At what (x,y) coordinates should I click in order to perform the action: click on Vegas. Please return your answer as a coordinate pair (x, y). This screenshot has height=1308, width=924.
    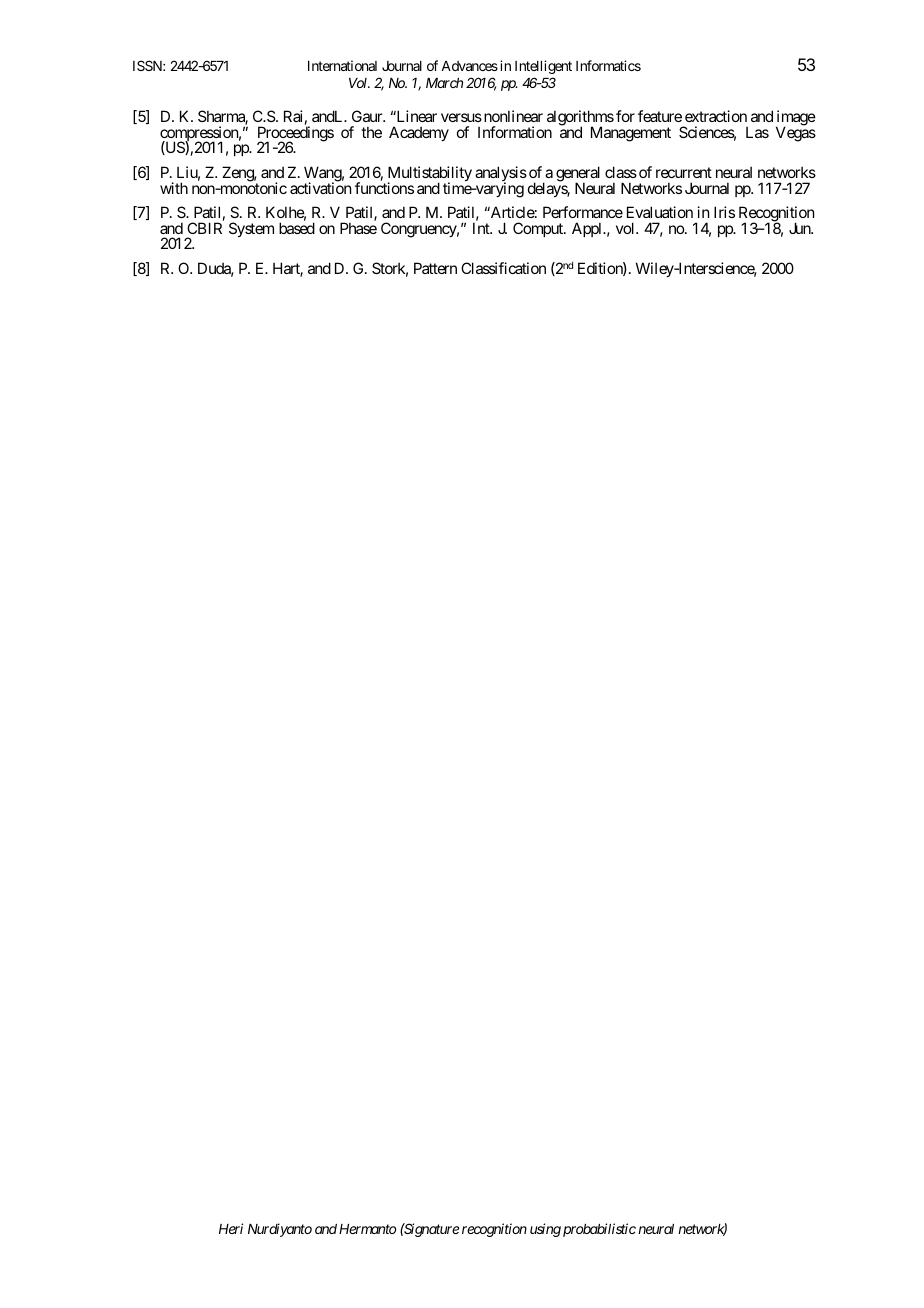
    Looking at the image, I should click on (796, 133).
